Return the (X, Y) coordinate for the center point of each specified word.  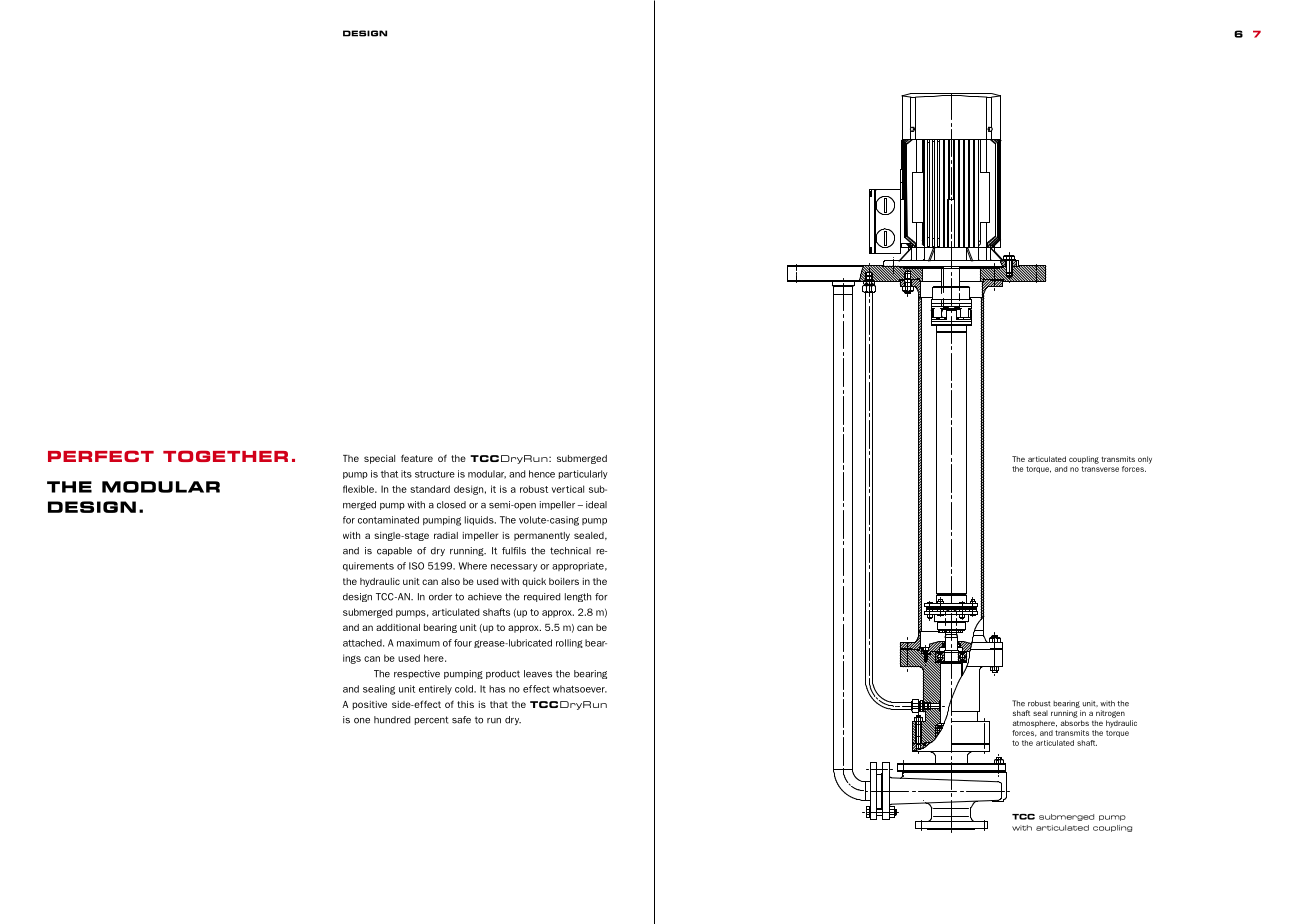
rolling (569, 643)
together (225, 456)
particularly (583, 474)
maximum (418, 643)
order (440, 597)
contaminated (388, 520)
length (578, 597)
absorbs (1075, 723)
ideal (596, 505)
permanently (542, 536)
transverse (1100, 469)
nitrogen (1110, 714)
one (362, 721)
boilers (564, 581)
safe (461, 720)
